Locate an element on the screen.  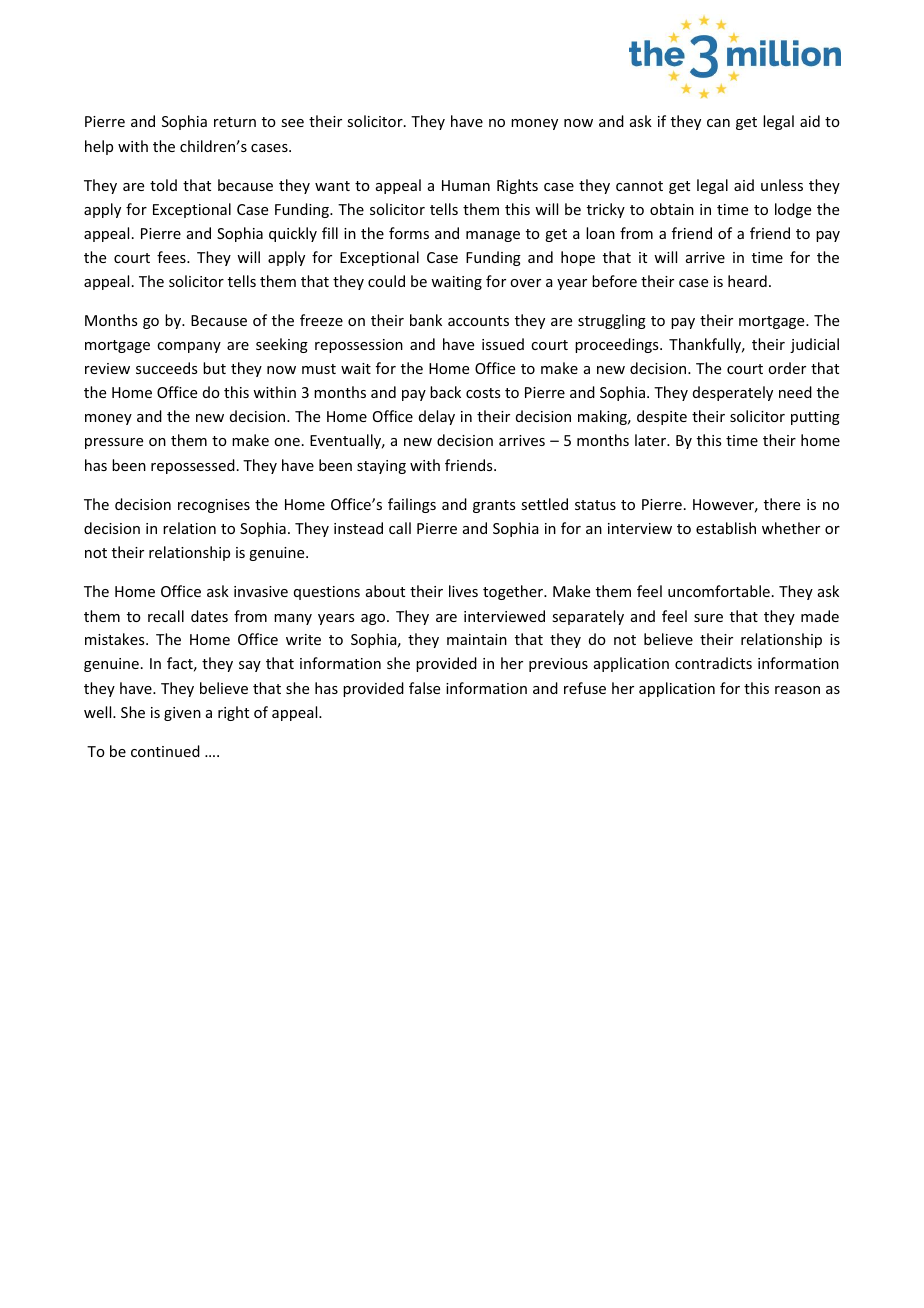
repossessed is located at coordinates (193, 466).
